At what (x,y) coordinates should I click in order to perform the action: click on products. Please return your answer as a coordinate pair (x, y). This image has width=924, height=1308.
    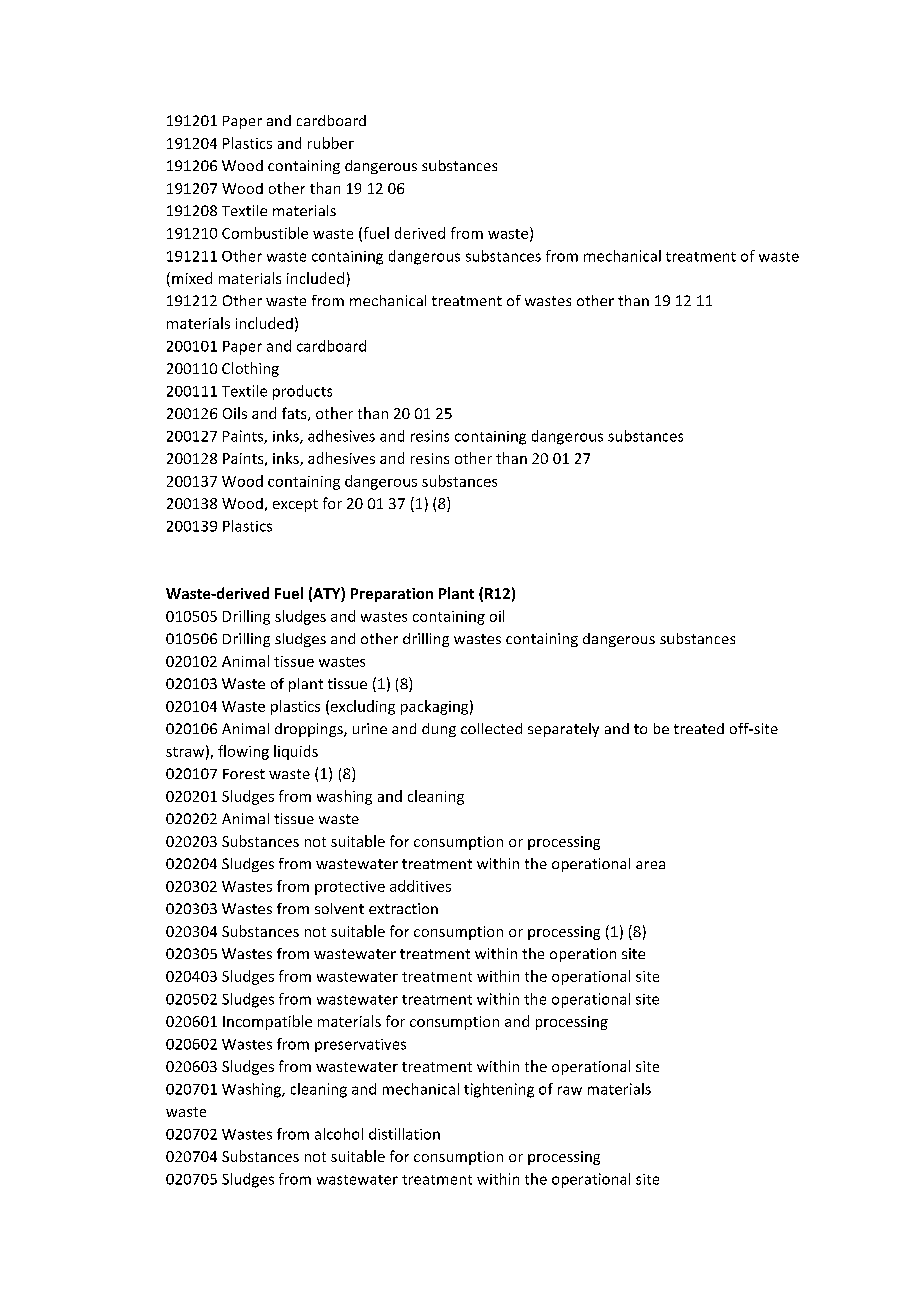
    Looking at the image, I should click on (302, 392).
